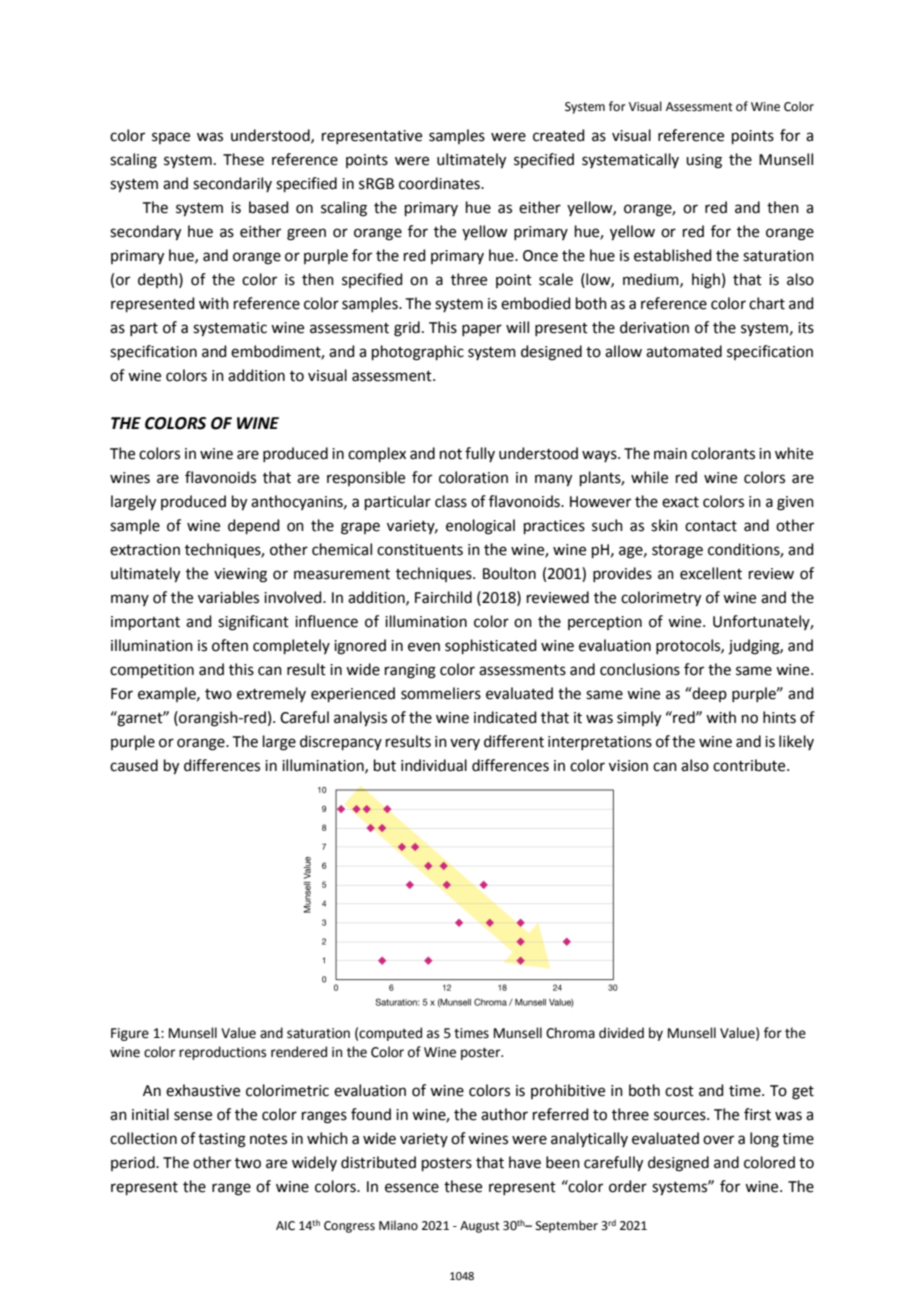 This image has height=1309, width=924. What do you see at coordinates (134, 765) in the image?
I see `caused` at bounding box center [134, 765].
